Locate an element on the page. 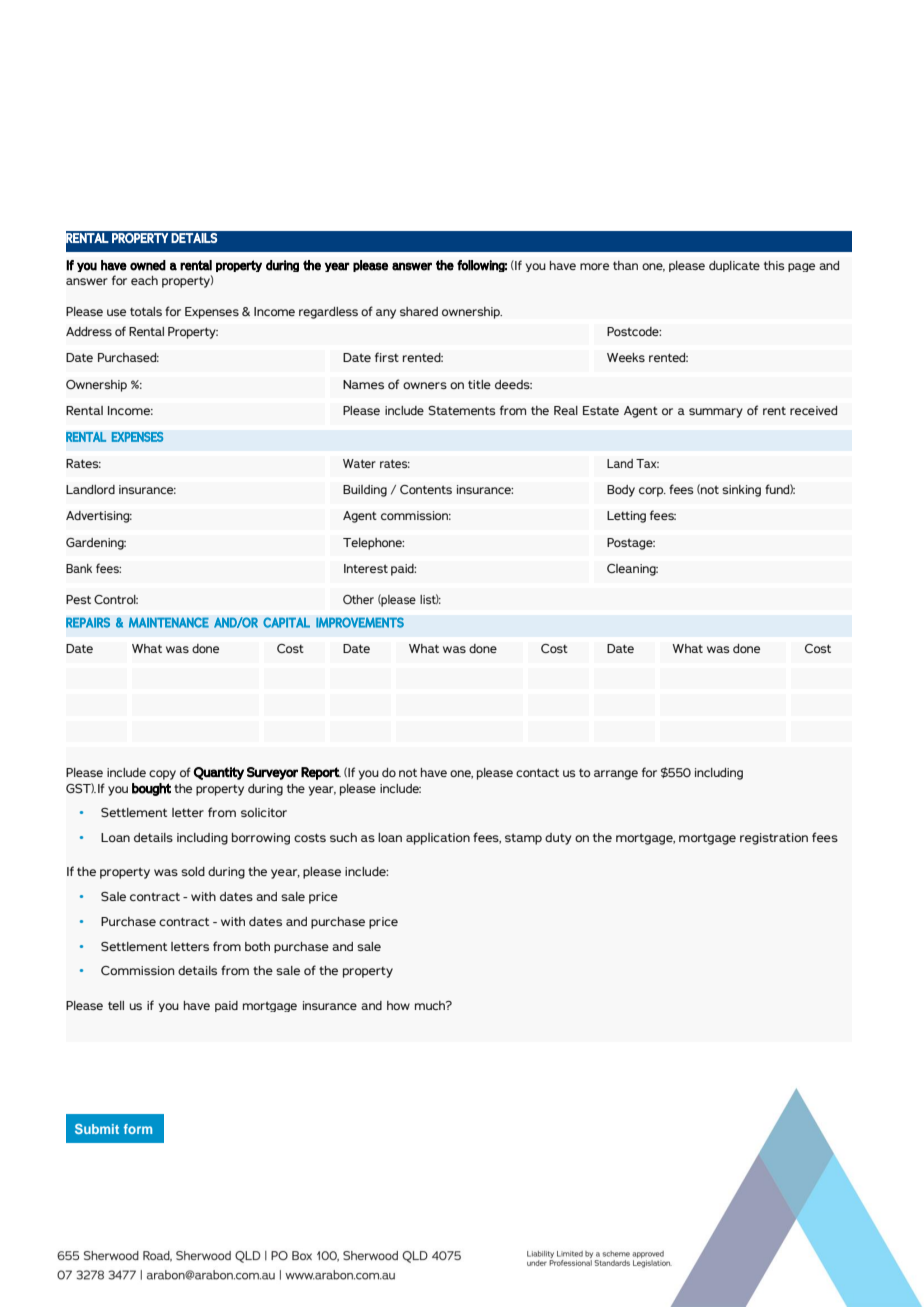  duplicate is located at coordinates (734, 266).
